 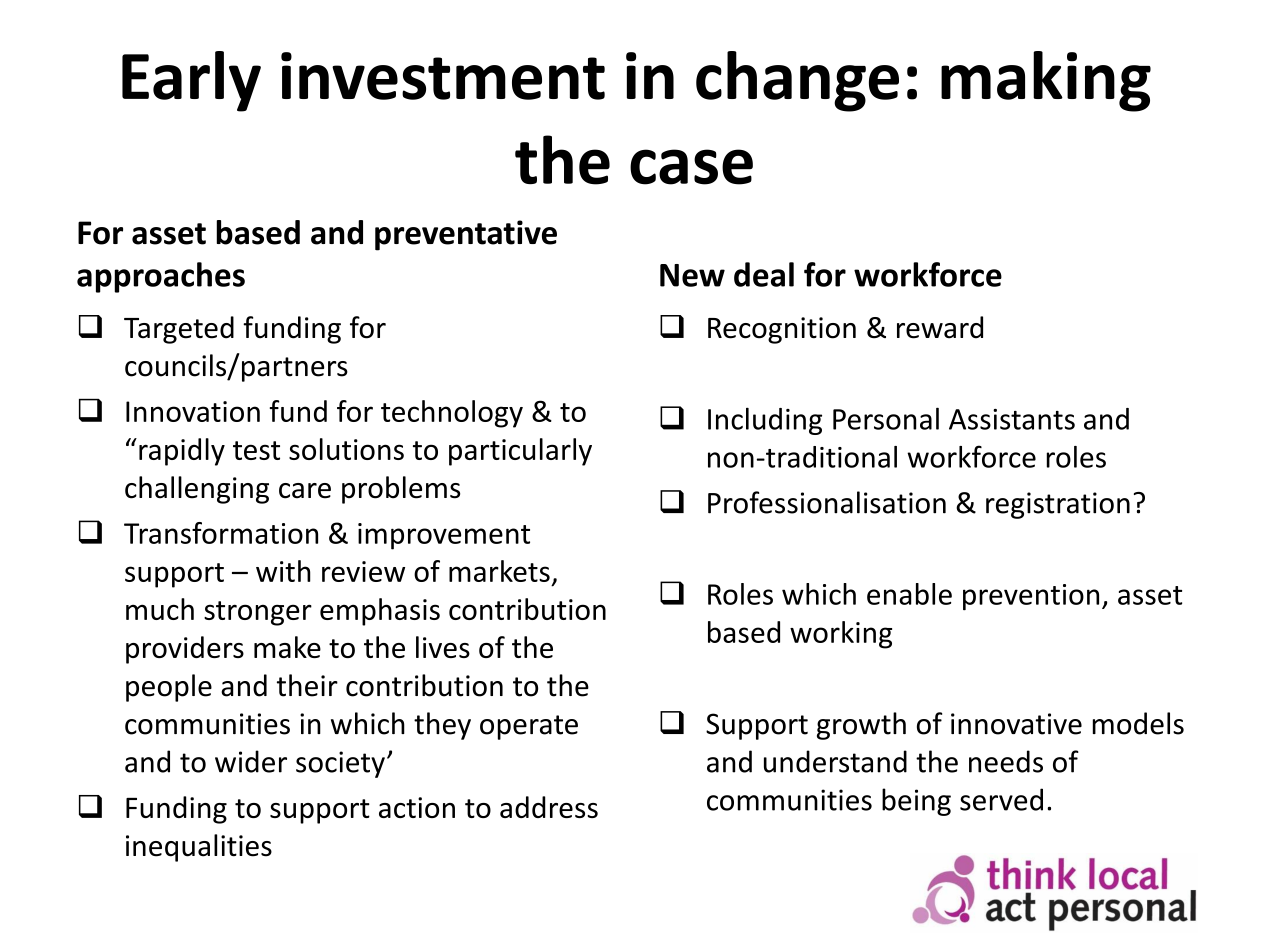 What do you see at coordinates (797, 81) in the page?
I see `change` at bounding box center [797, 81].
